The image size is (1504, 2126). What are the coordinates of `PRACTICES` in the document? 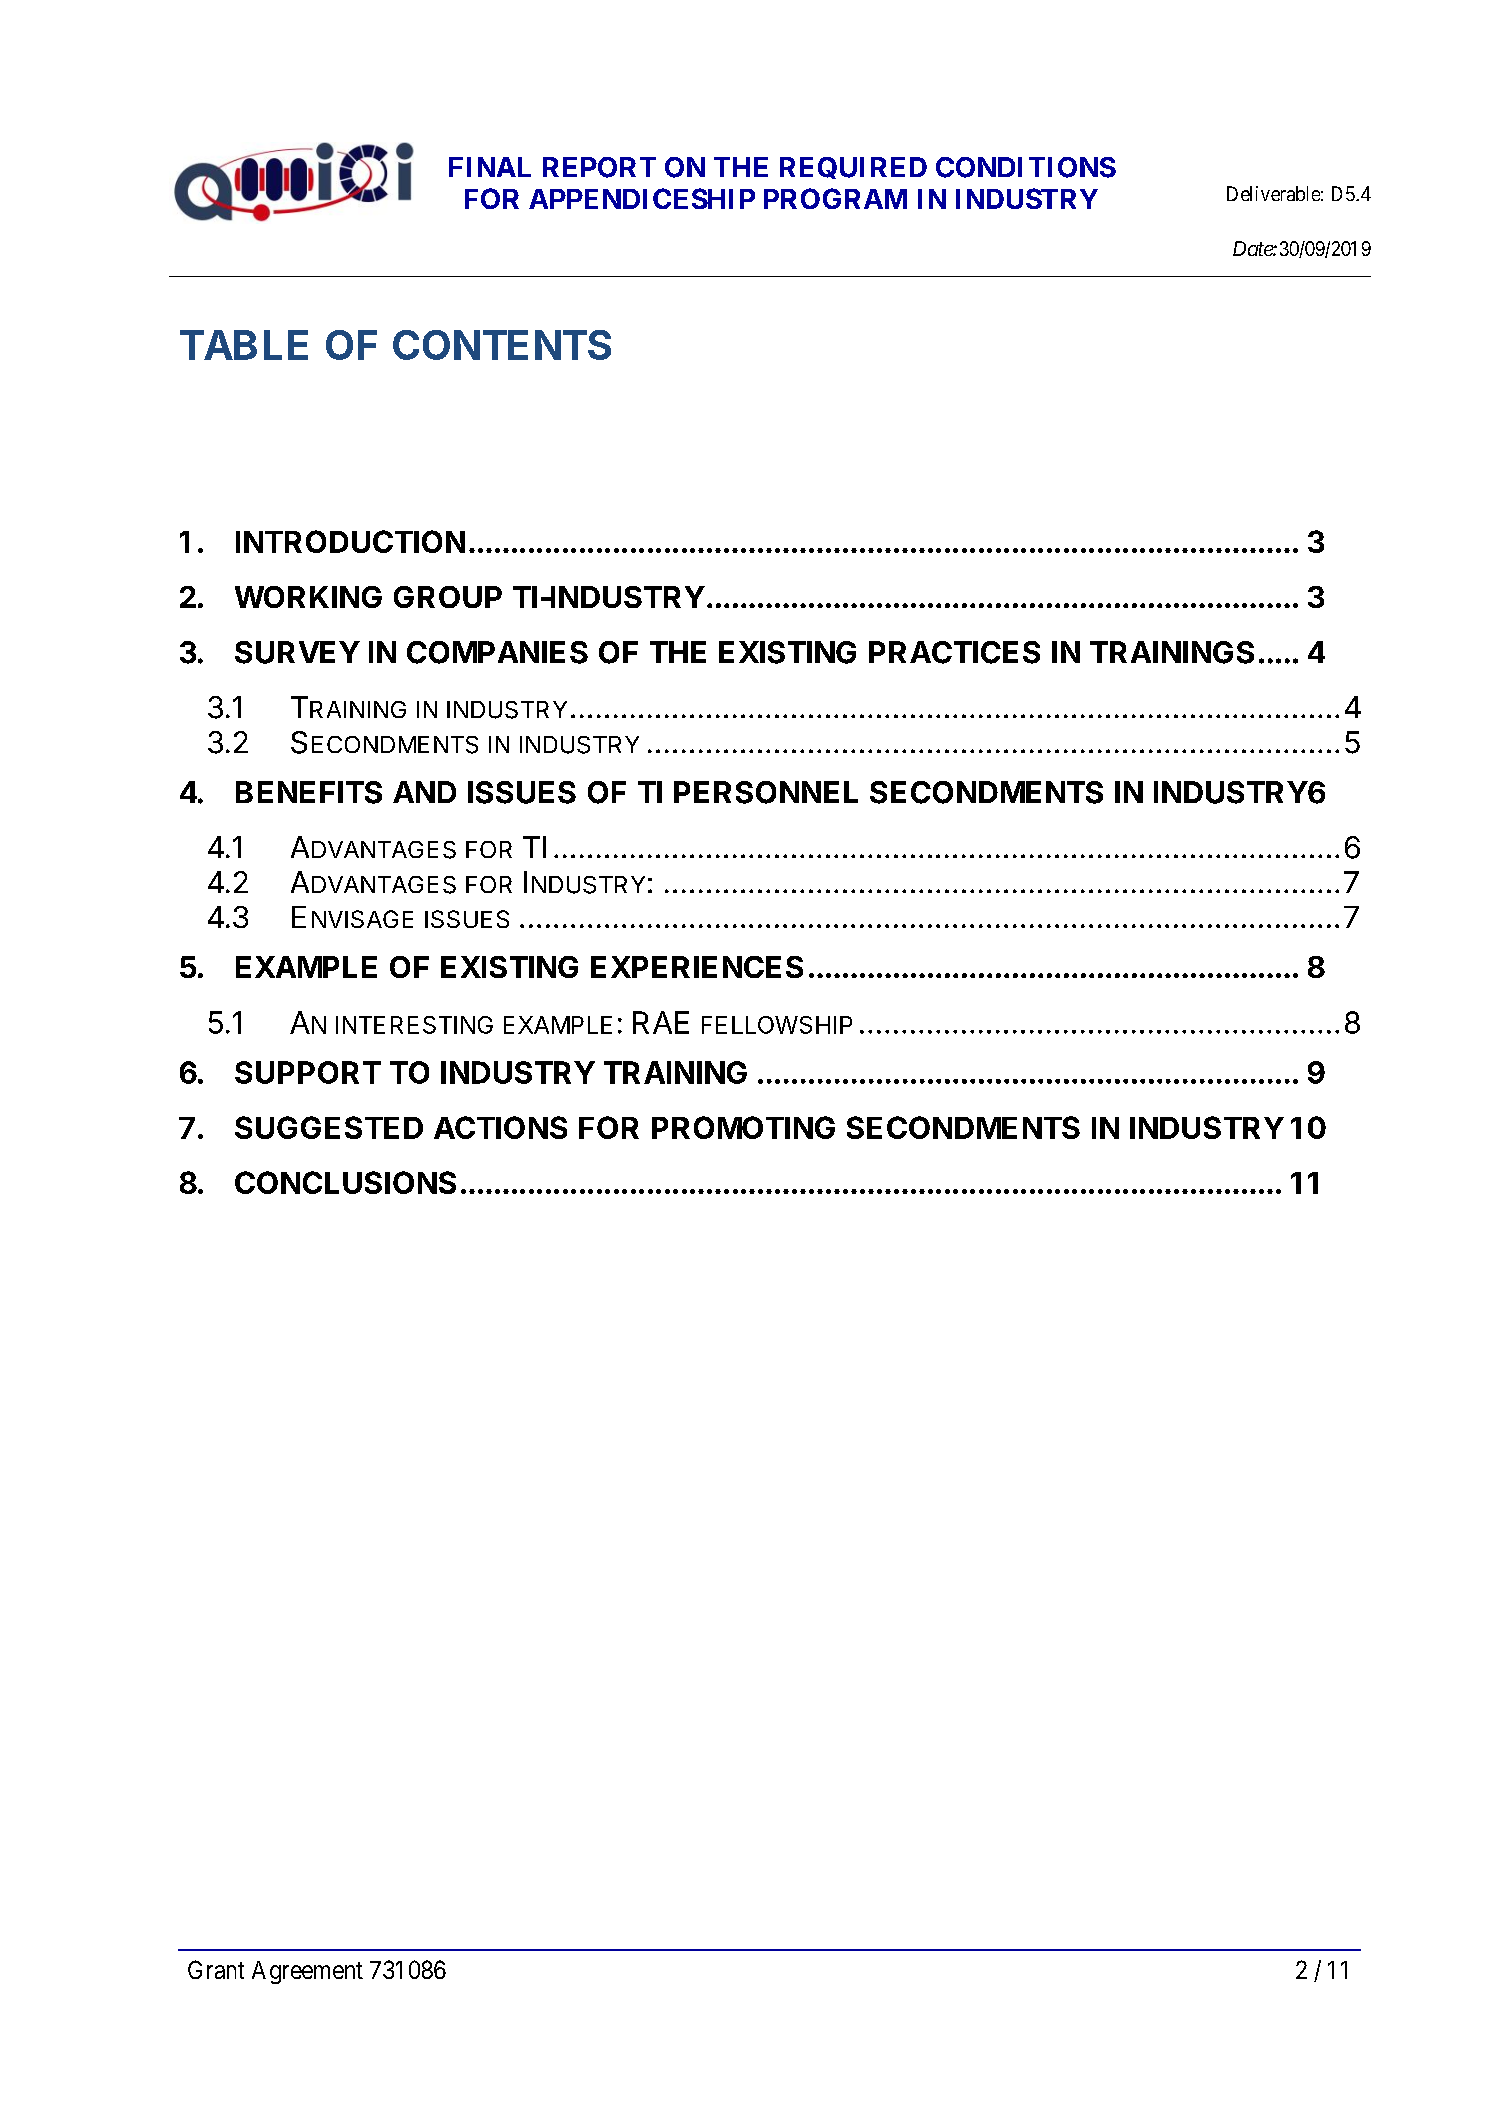 It's located at (954, 652).
